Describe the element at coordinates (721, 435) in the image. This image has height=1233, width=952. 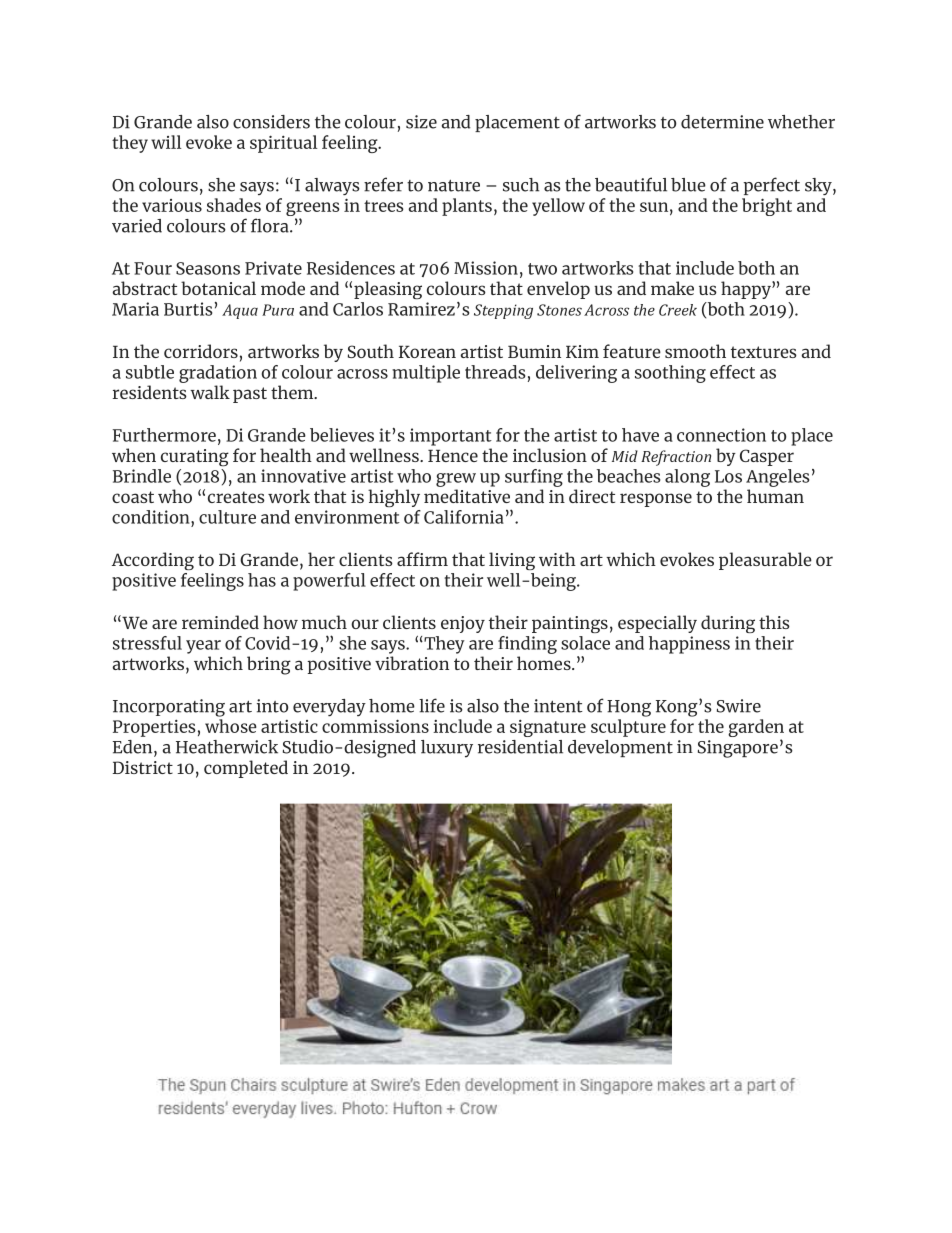
I see `connection` at that location.
